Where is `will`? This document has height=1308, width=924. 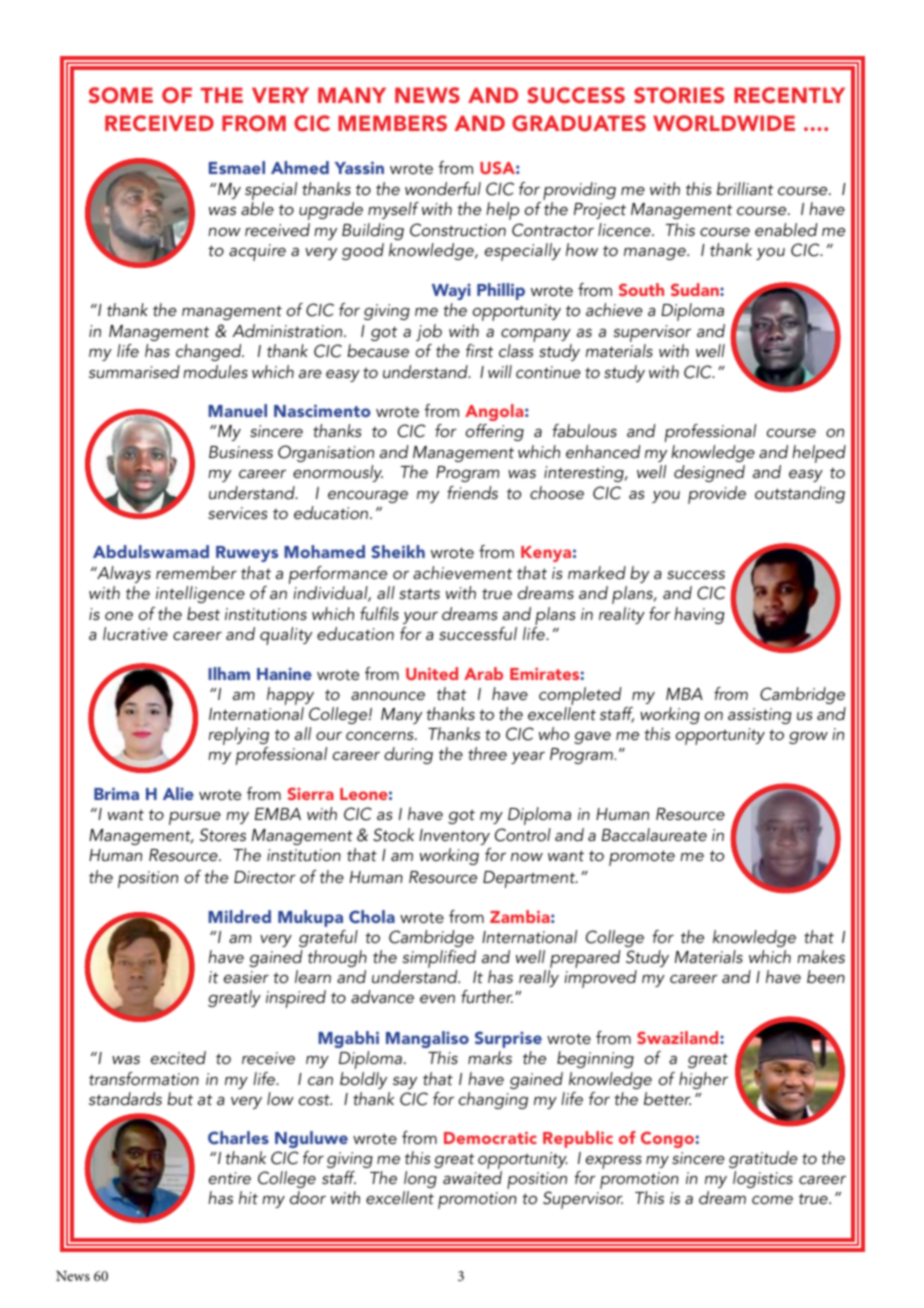 will is located at coordinates (500, 371).
